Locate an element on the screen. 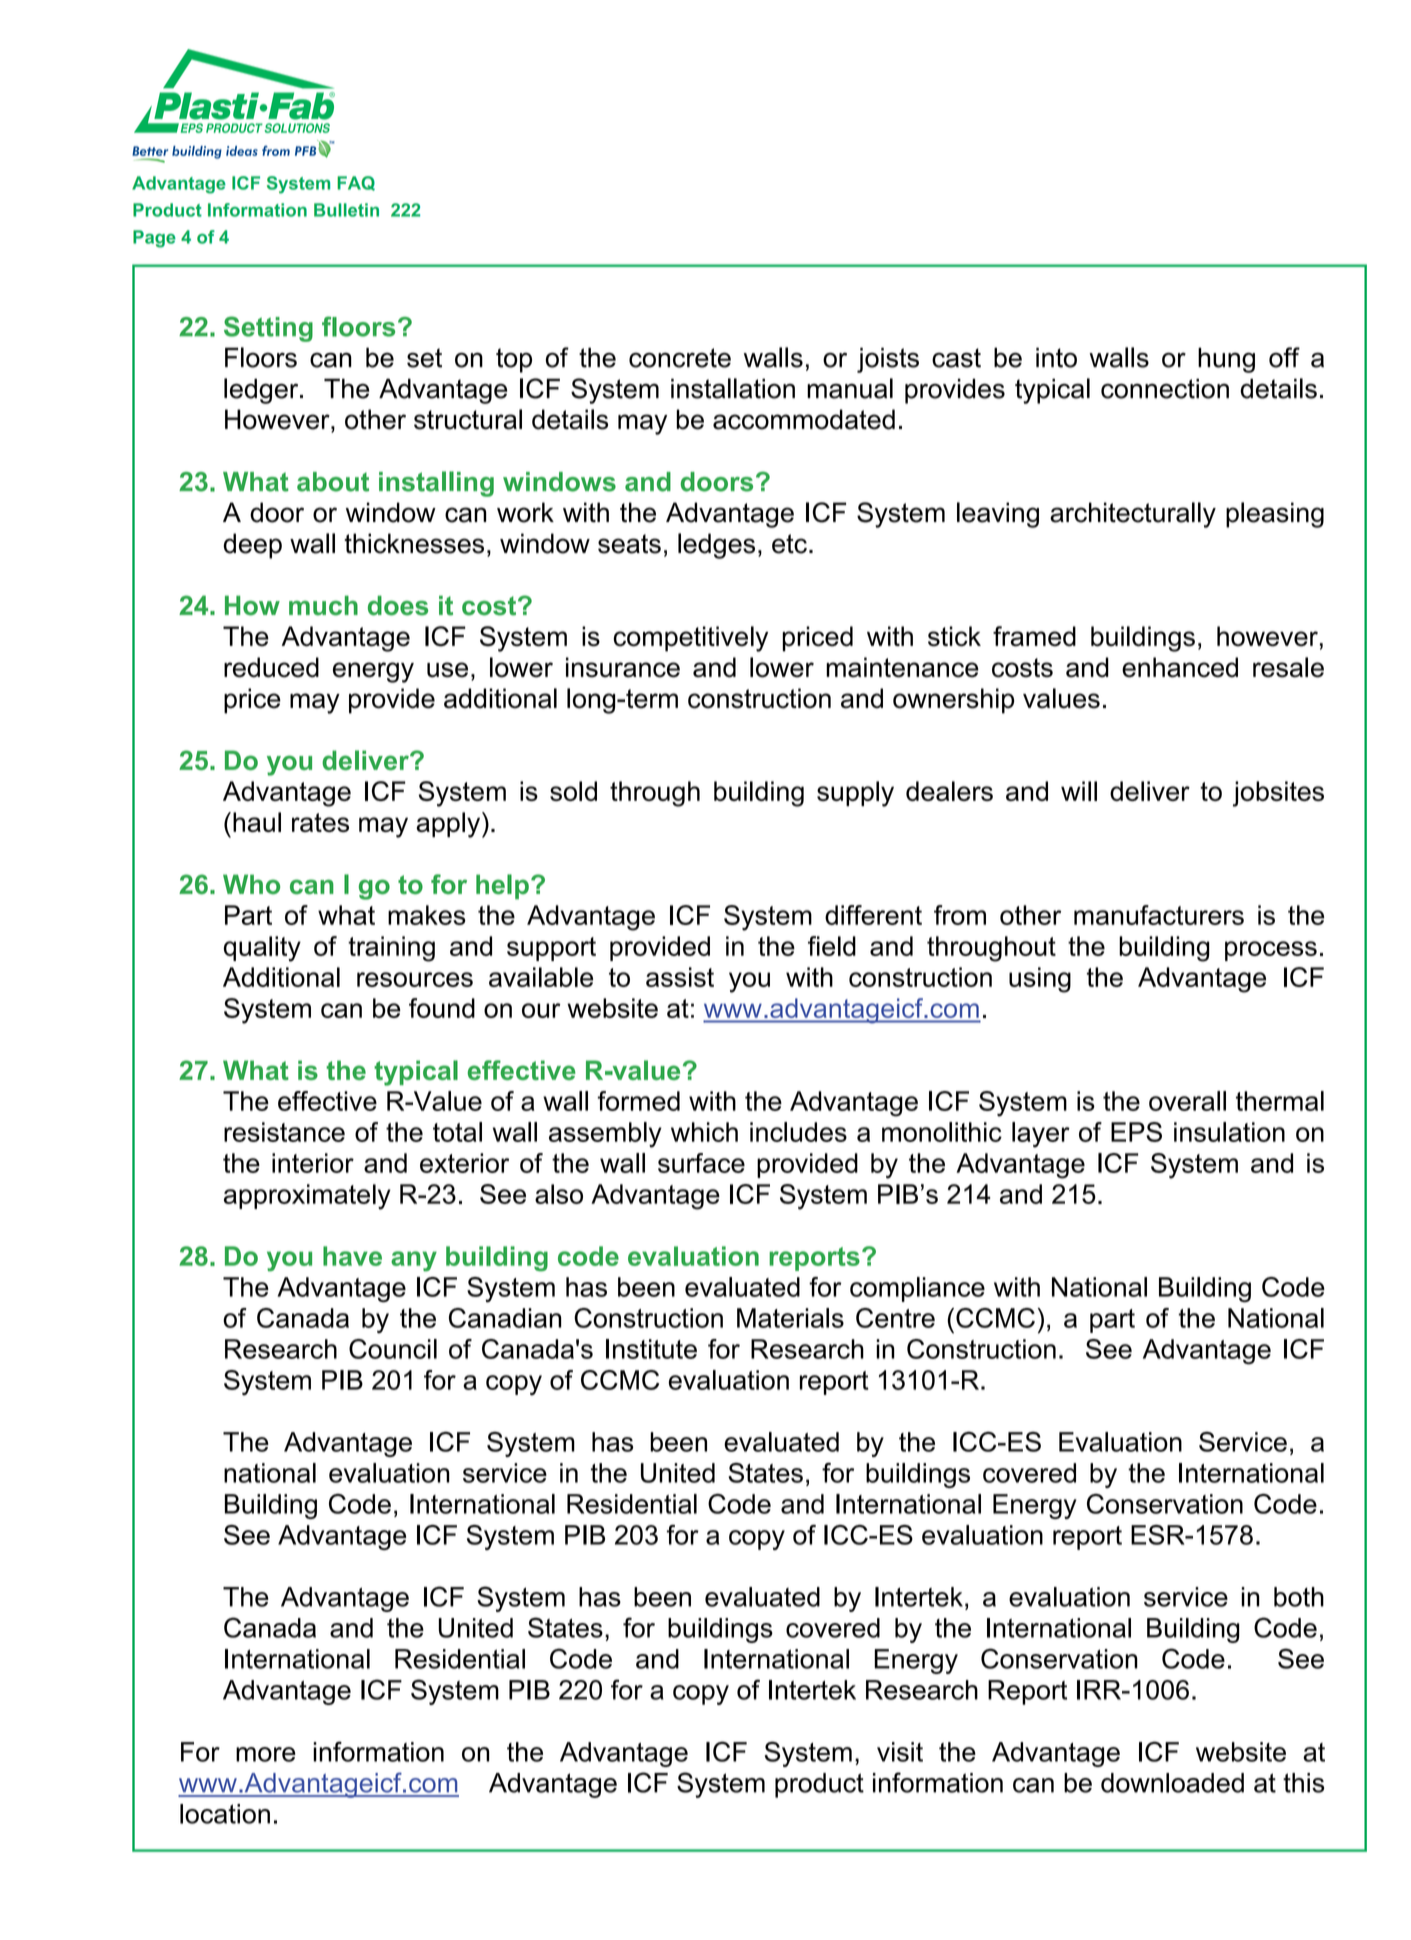 The height and width of the screenshot is (1940, 1411). assist is located at coordinates (680, 977).
